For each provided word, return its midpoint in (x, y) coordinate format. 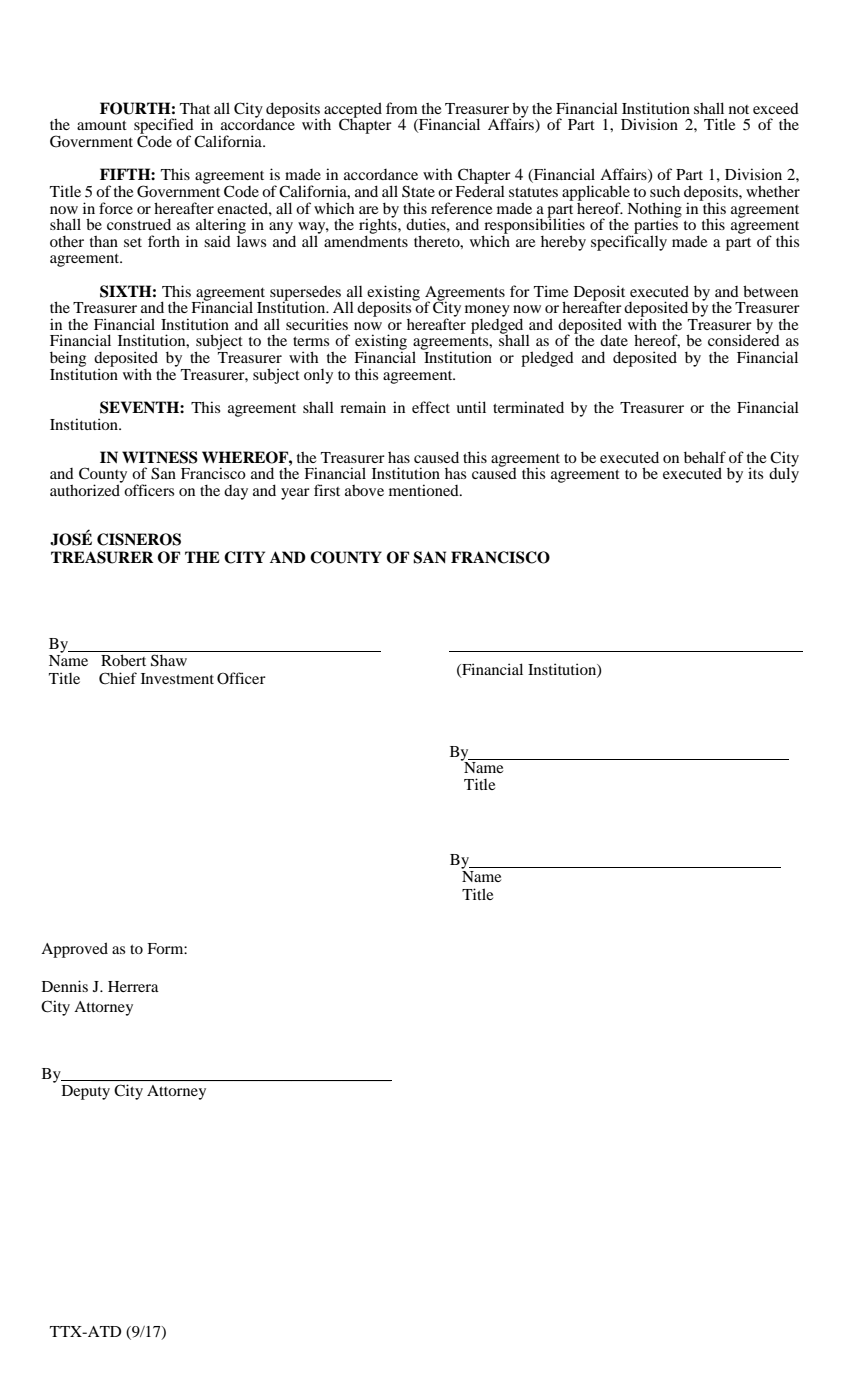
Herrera (133, 986)
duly (784, 474)
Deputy (86, 1092)
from (402, 108)
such (665, 191)
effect (431, 407)
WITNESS (160, 457)
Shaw (169, 660)
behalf (705, 457)
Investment (177, 678)
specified (164, 127)
